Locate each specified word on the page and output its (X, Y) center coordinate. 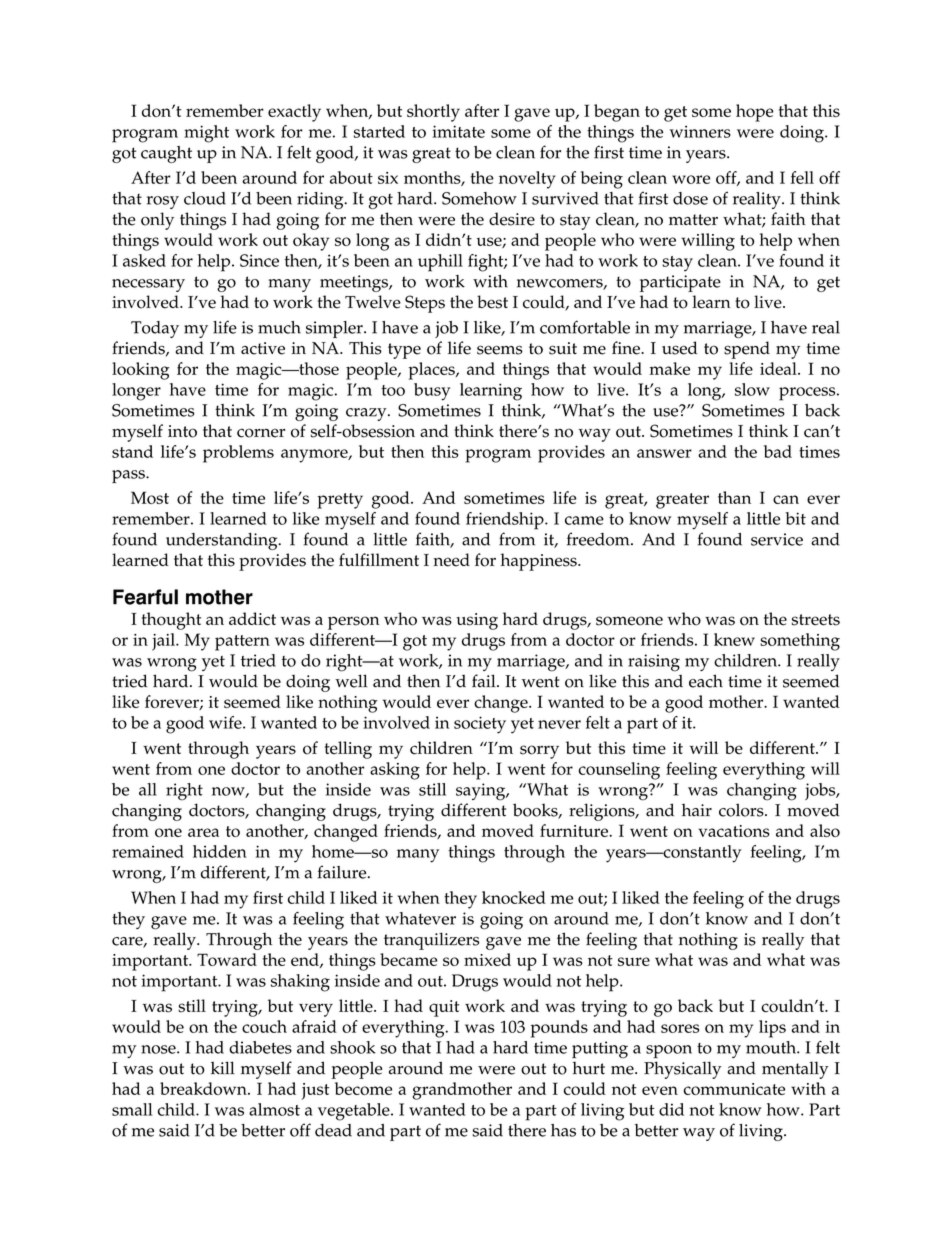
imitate (458, 131)
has (563, 1130)
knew (734, 639)
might (206, 134)
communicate (734, 1089)
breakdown (204, 1088)
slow (752, 389)
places (433, 371)
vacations (734, 831)
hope (755, 113)
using (477, 621)
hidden (220, 851)
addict (252, 619)
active (263, 348)
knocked (514, 897)
